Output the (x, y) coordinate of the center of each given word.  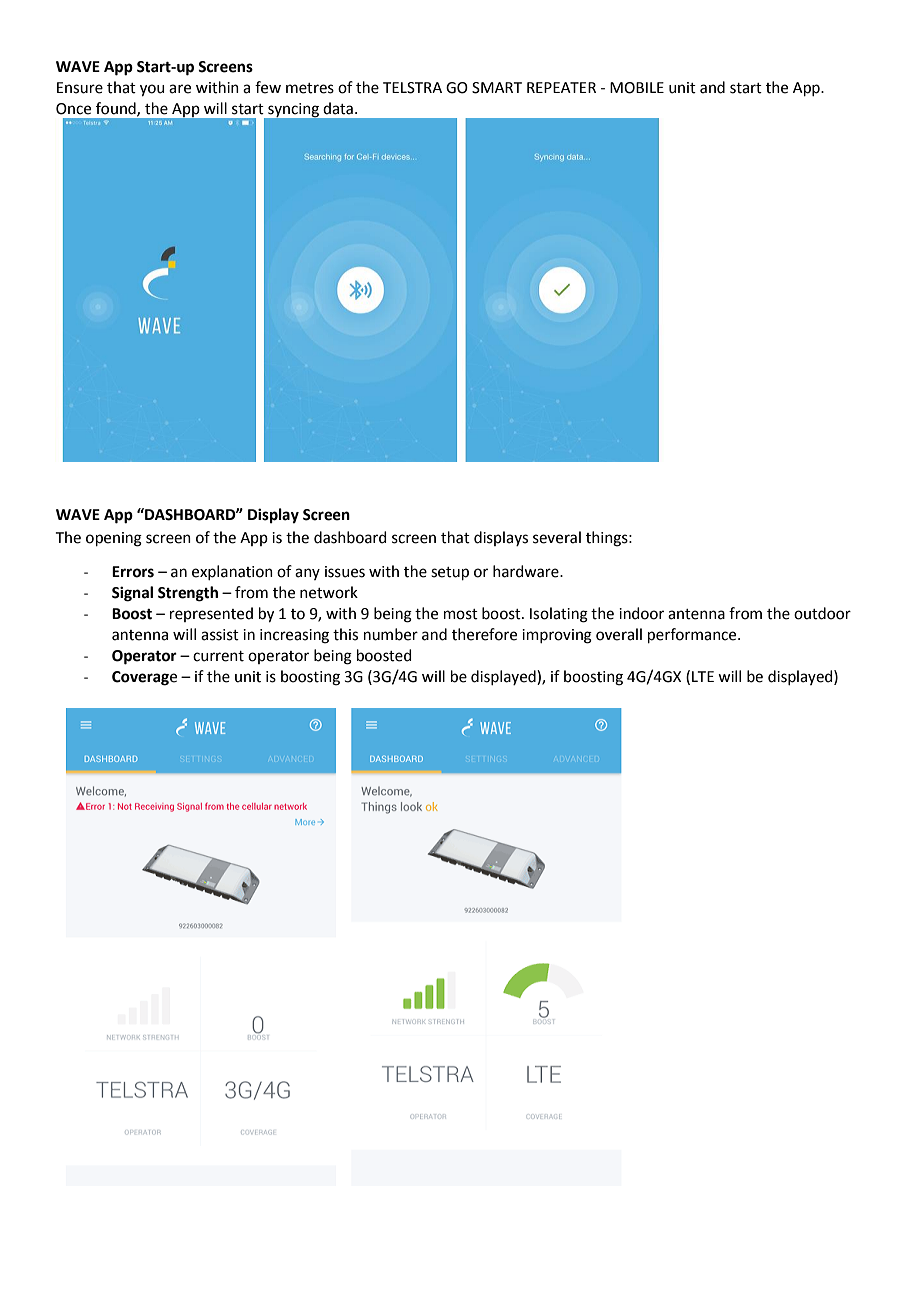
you (152, 90)
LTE (703, 676)
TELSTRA (412, 88)
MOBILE (637, 88)
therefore (484, 634)
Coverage (144, 678)
